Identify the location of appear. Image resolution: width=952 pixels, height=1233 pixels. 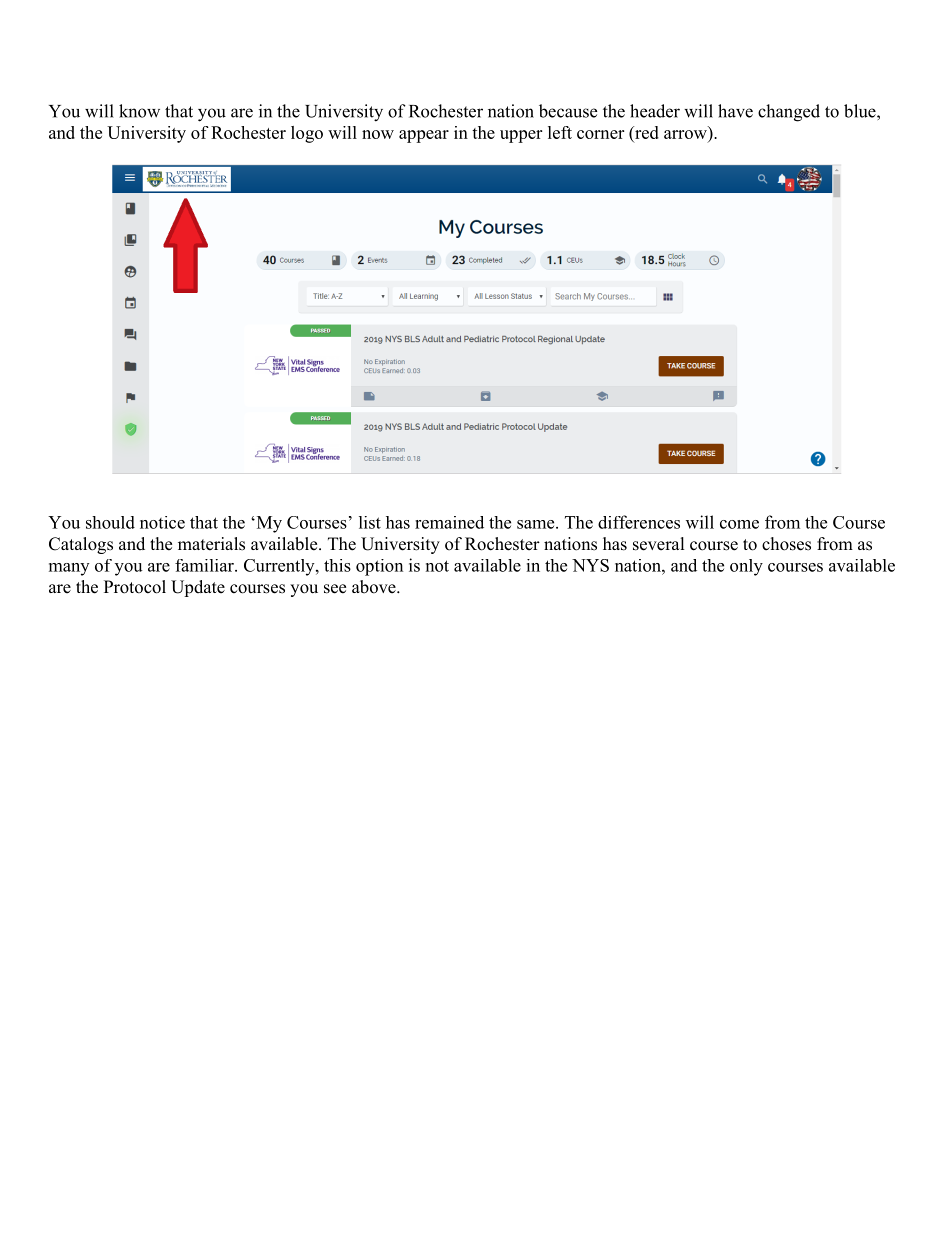
(424, 136).
